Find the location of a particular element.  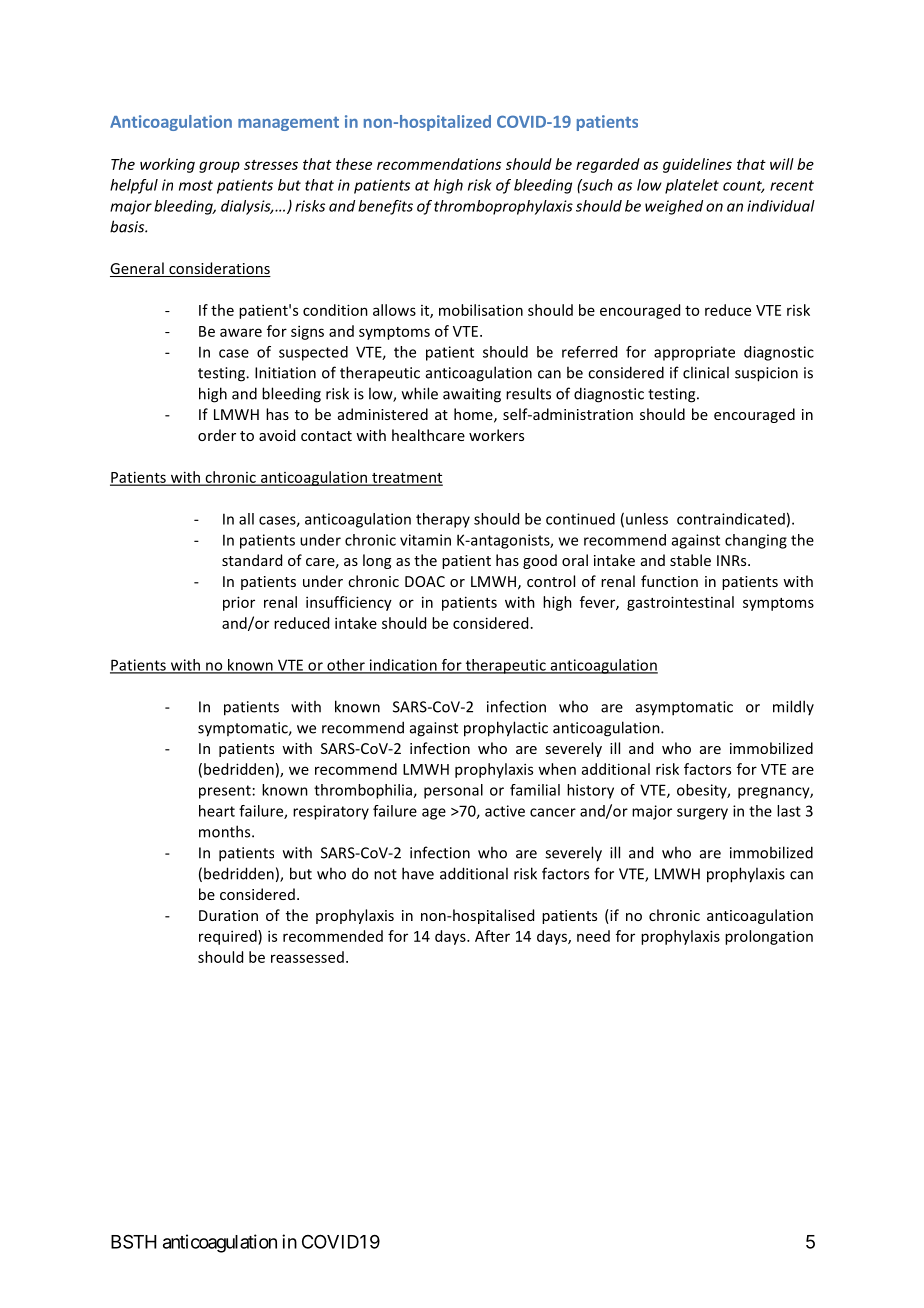

contraindicated is located at coordinates (731, 519).
